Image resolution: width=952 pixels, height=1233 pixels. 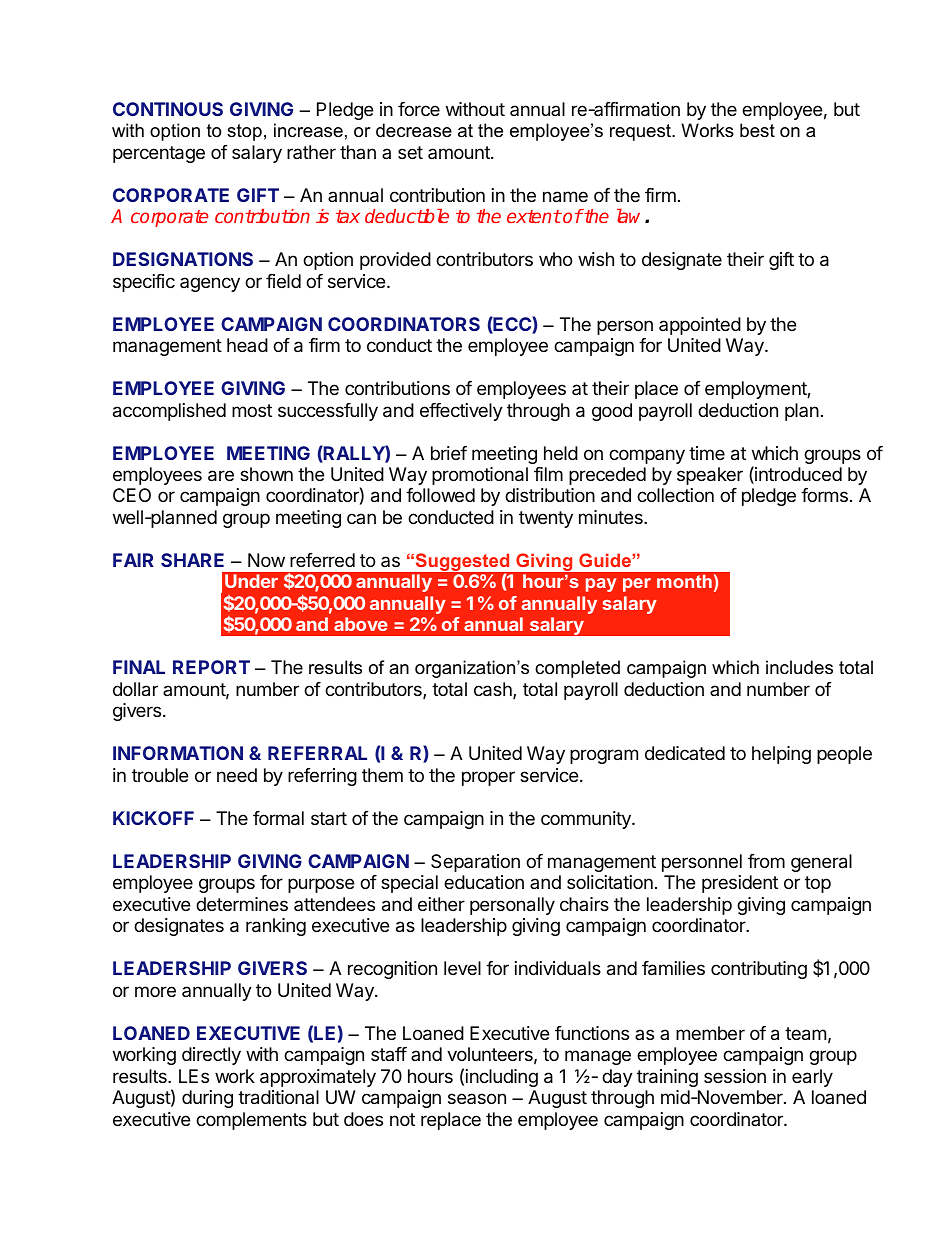 I want to click on includes, so click(x=799, y=667).
